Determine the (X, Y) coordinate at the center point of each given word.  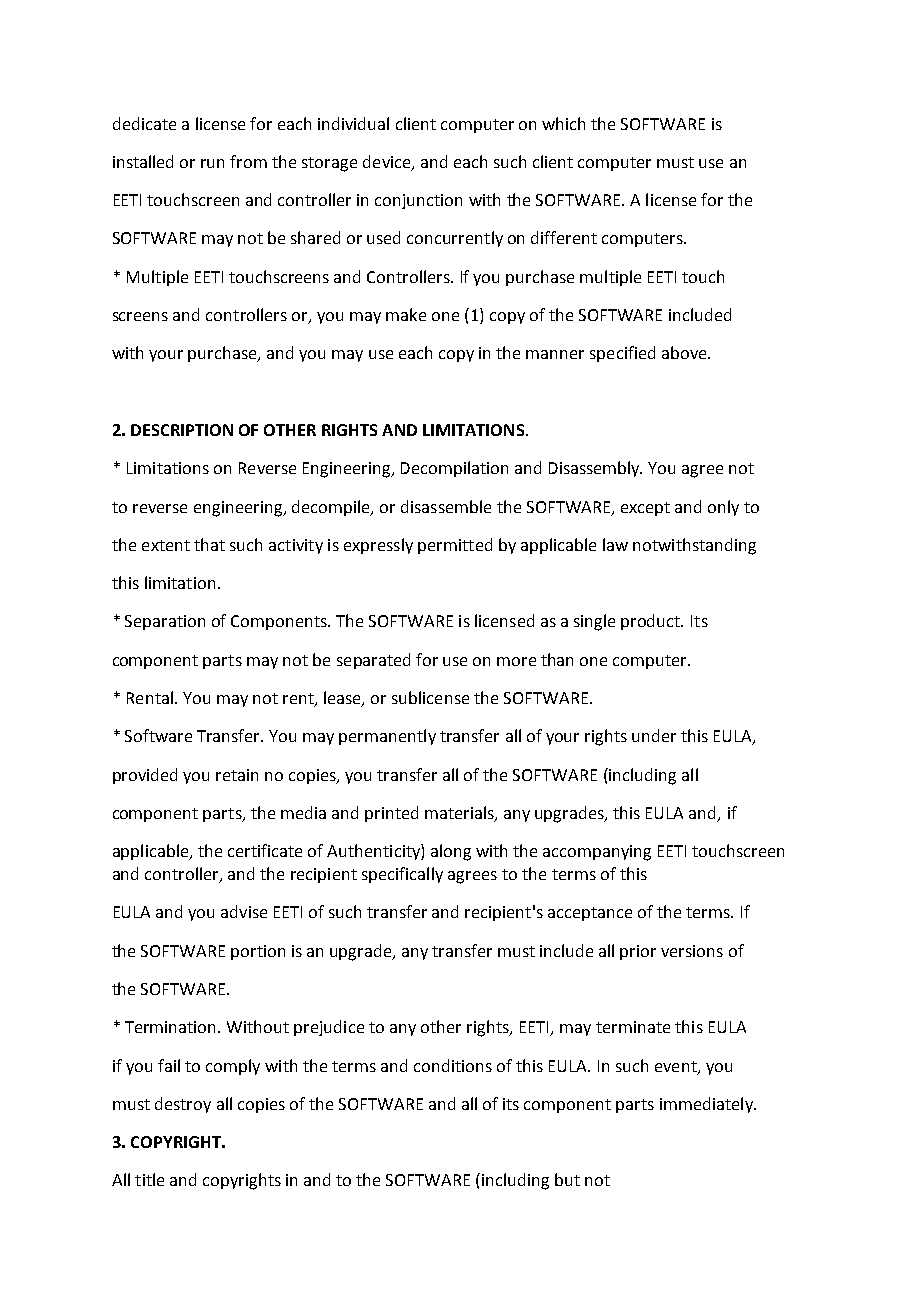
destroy (183, 1105)
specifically (402, 875)
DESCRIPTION (182, 430)
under (654, 735)
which (563, 123)
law (615, 544)
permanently (387, 737)
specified (622, 354)
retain (237, 775)
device (388, 162)
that (209, 544)
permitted (455, 546)
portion (258, 952)
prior (638, 952)
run (212, 163)
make (406, 314)
